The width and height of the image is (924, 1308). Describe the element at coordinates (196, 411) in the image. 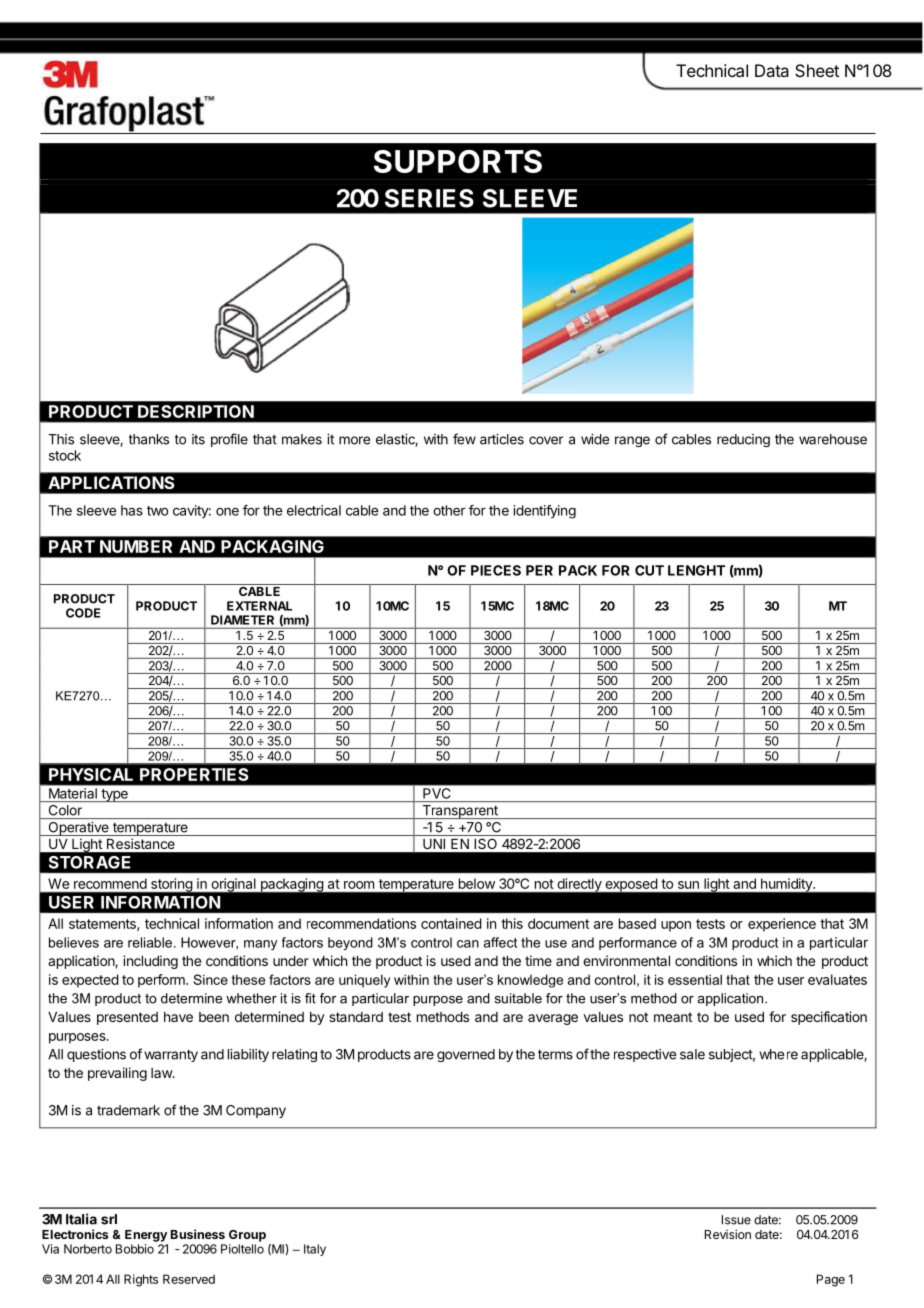

I see `DESCRIPTION` at that location.
